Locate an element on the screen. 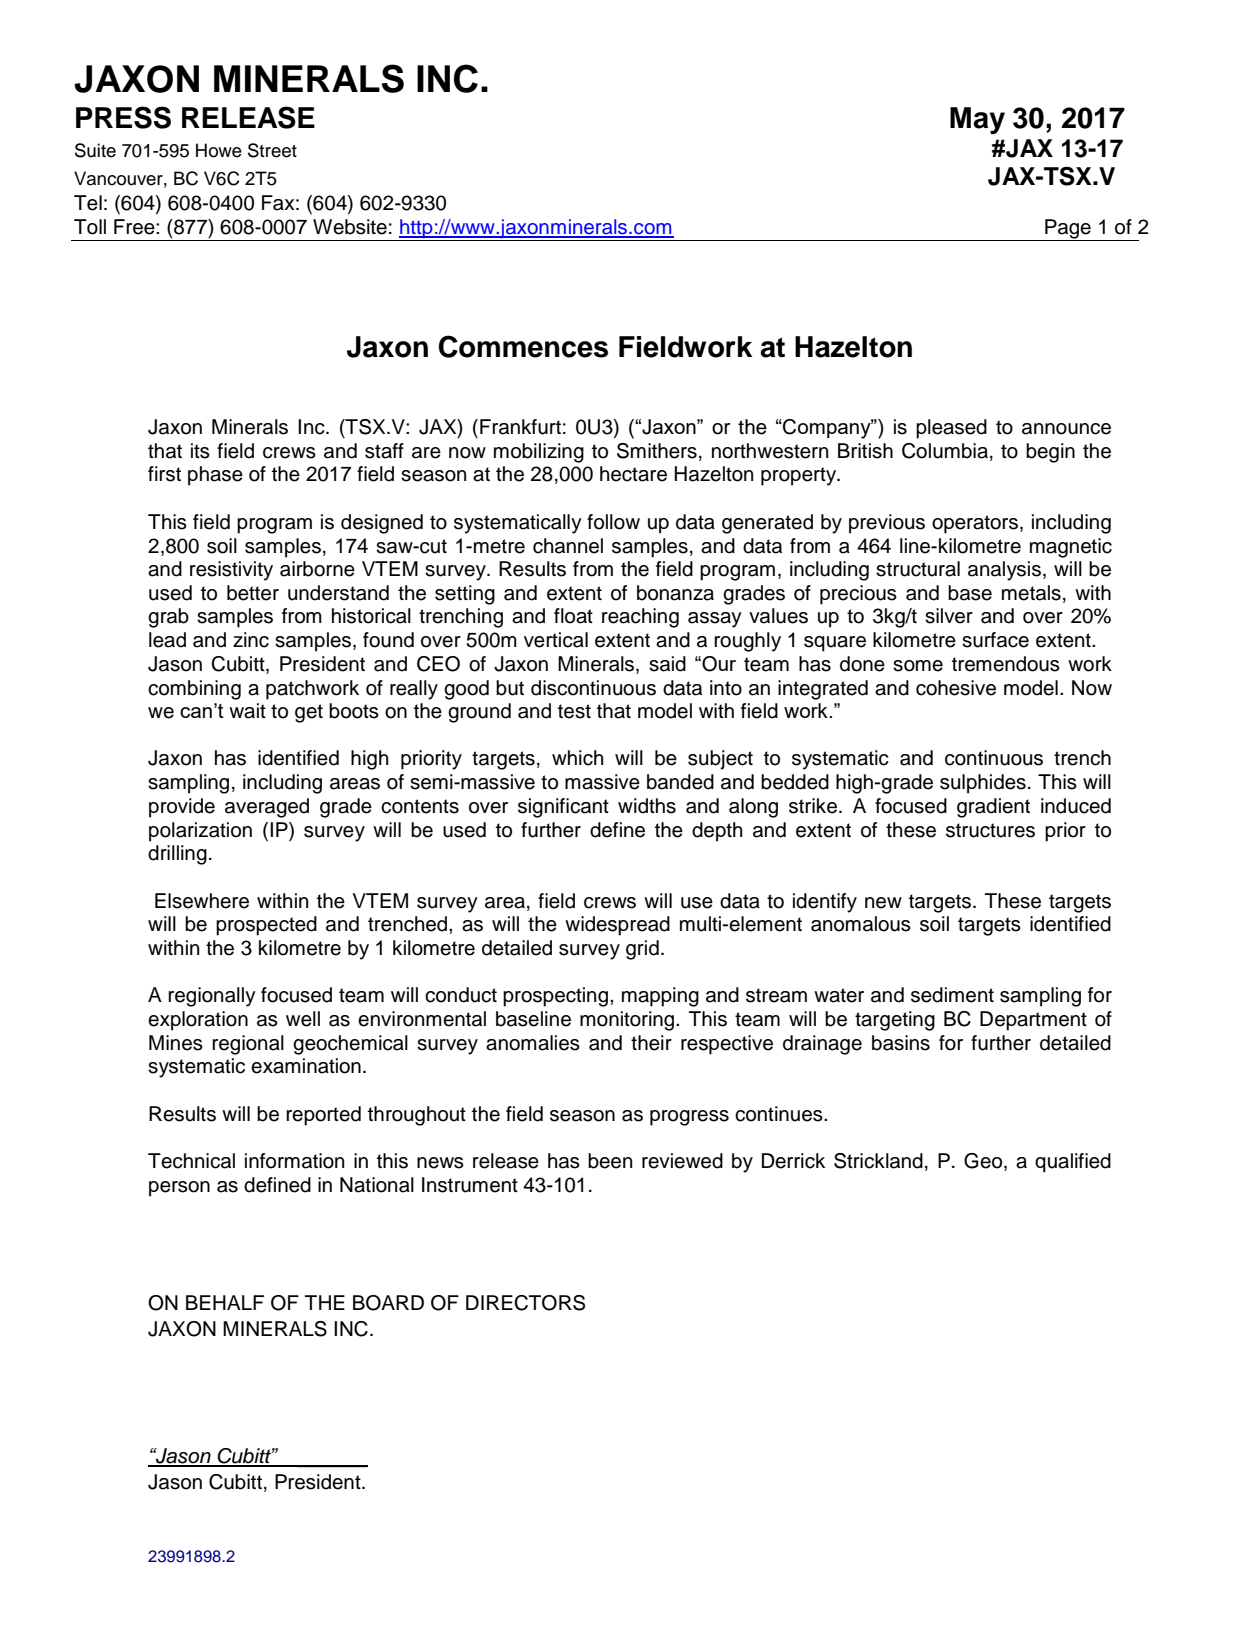  Website is located at coordinates (350, 227).
